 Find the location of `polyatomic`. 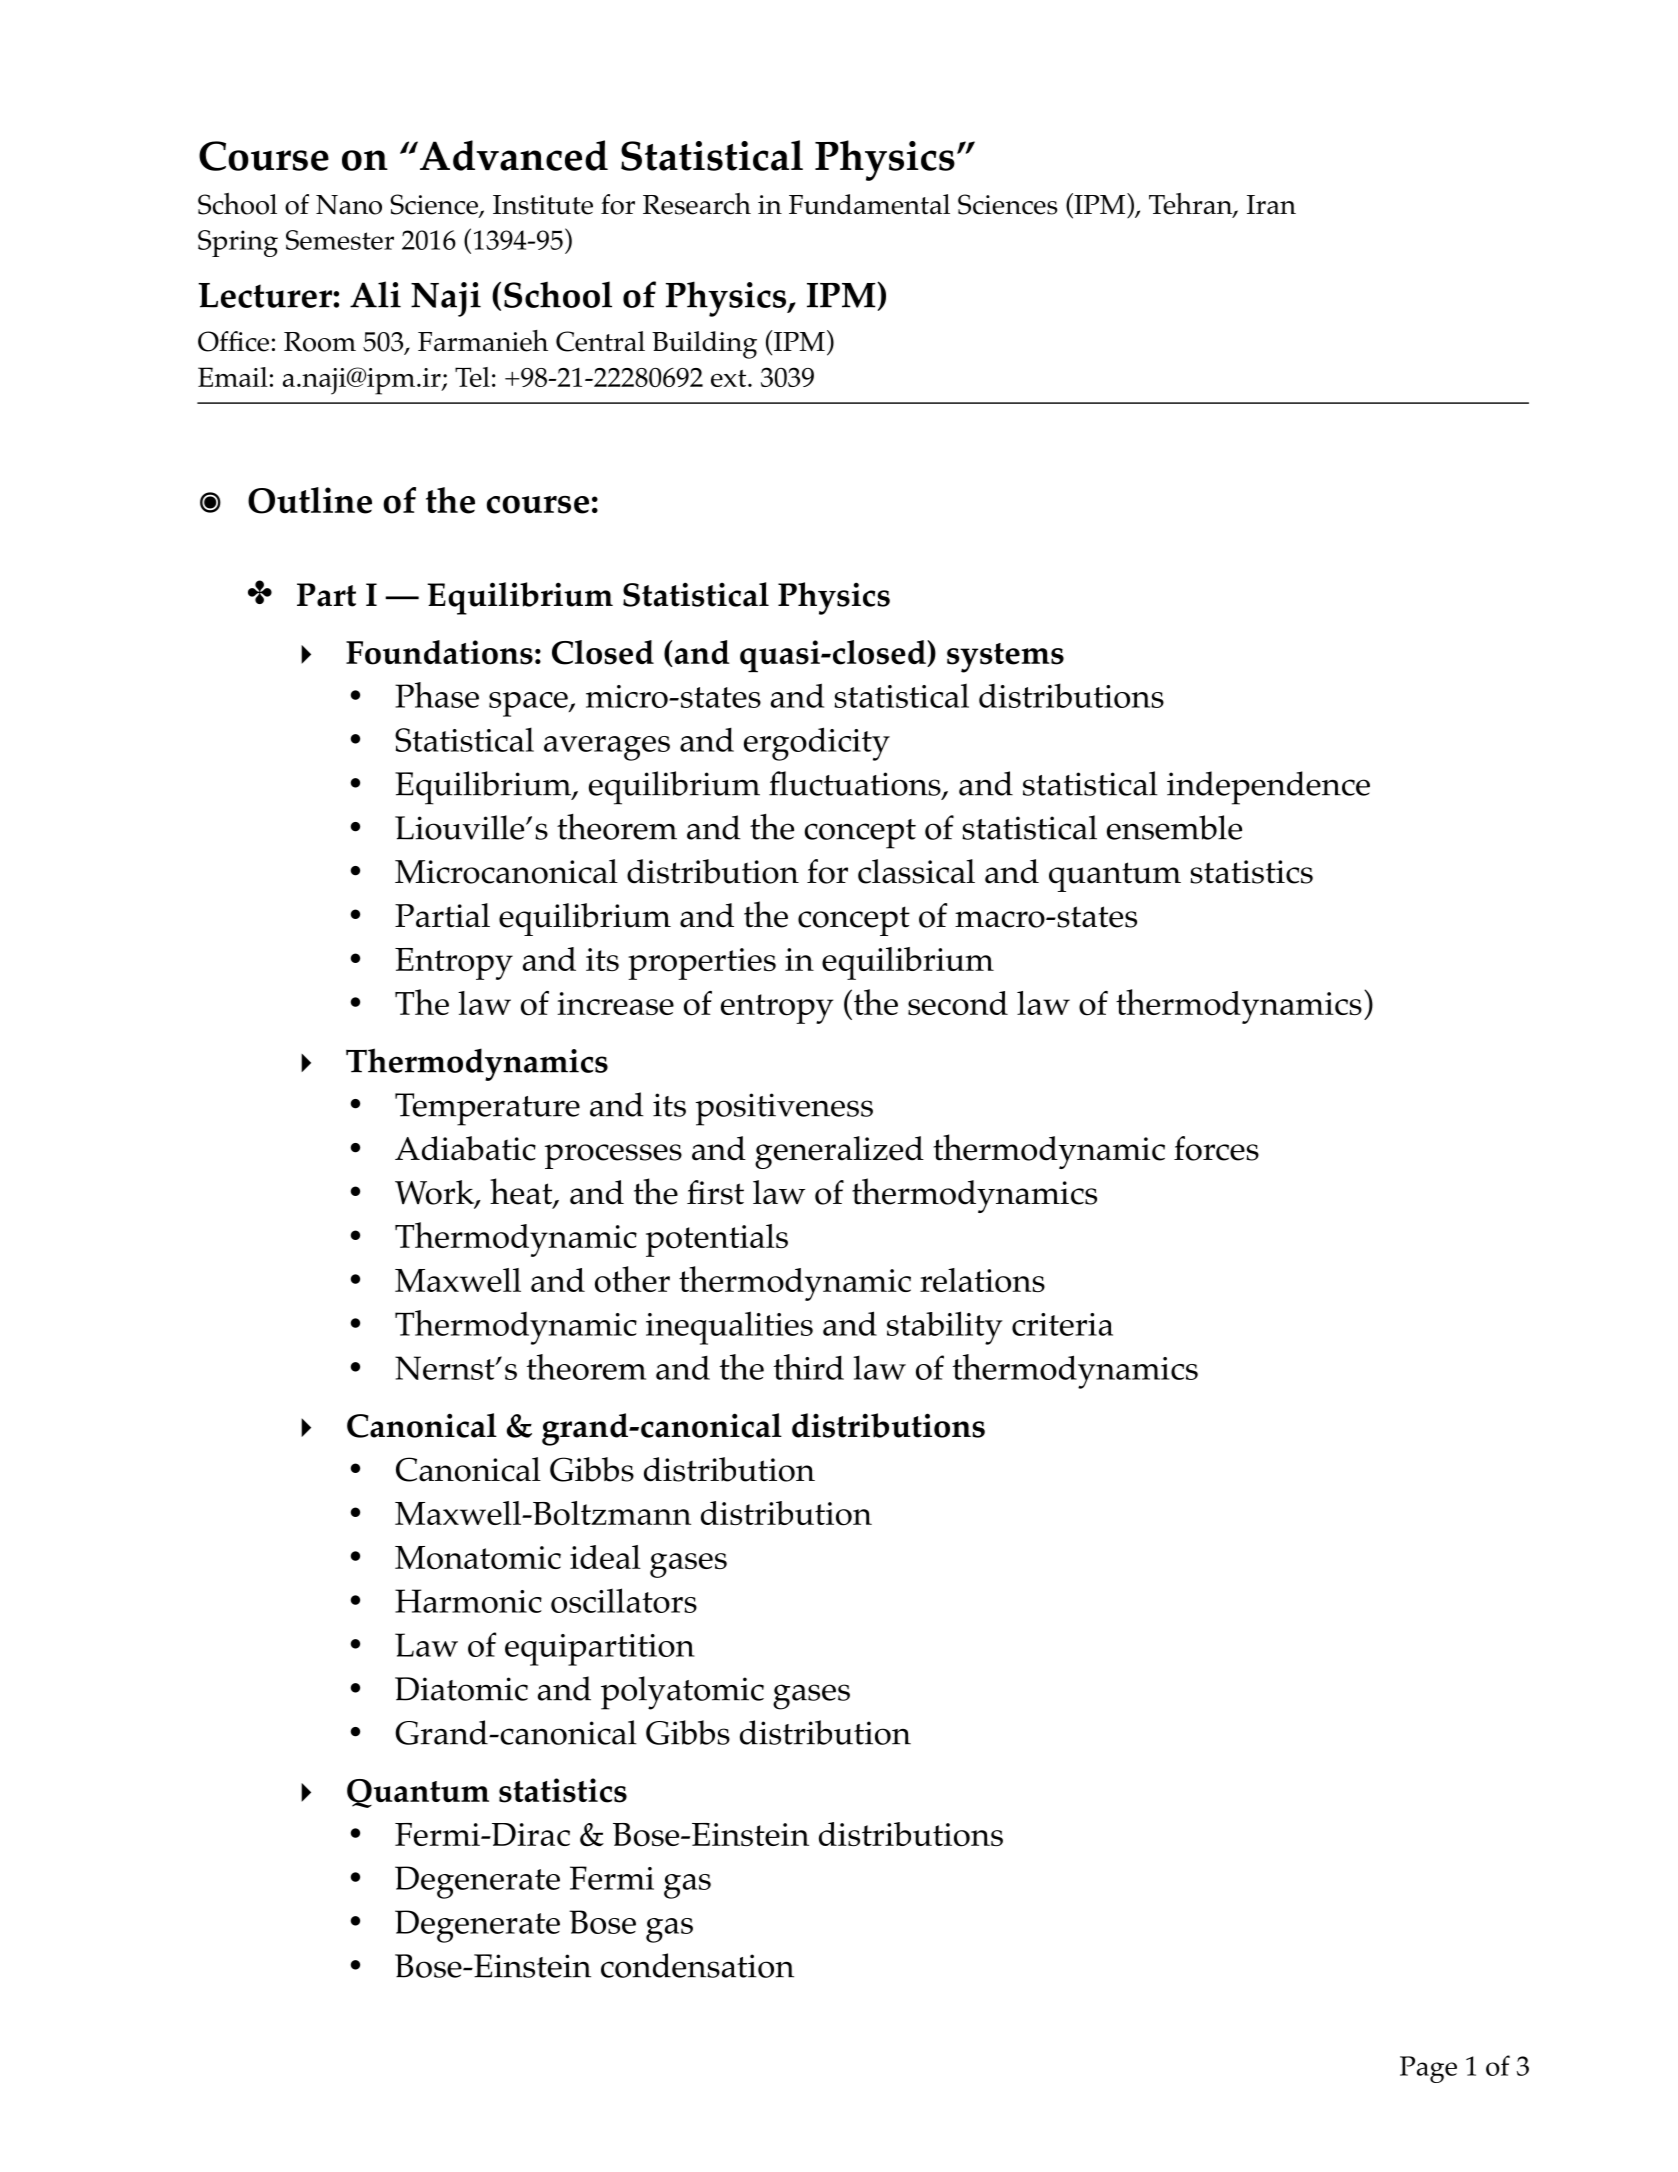

polyatomic is located at coordinates (682, 1693).
